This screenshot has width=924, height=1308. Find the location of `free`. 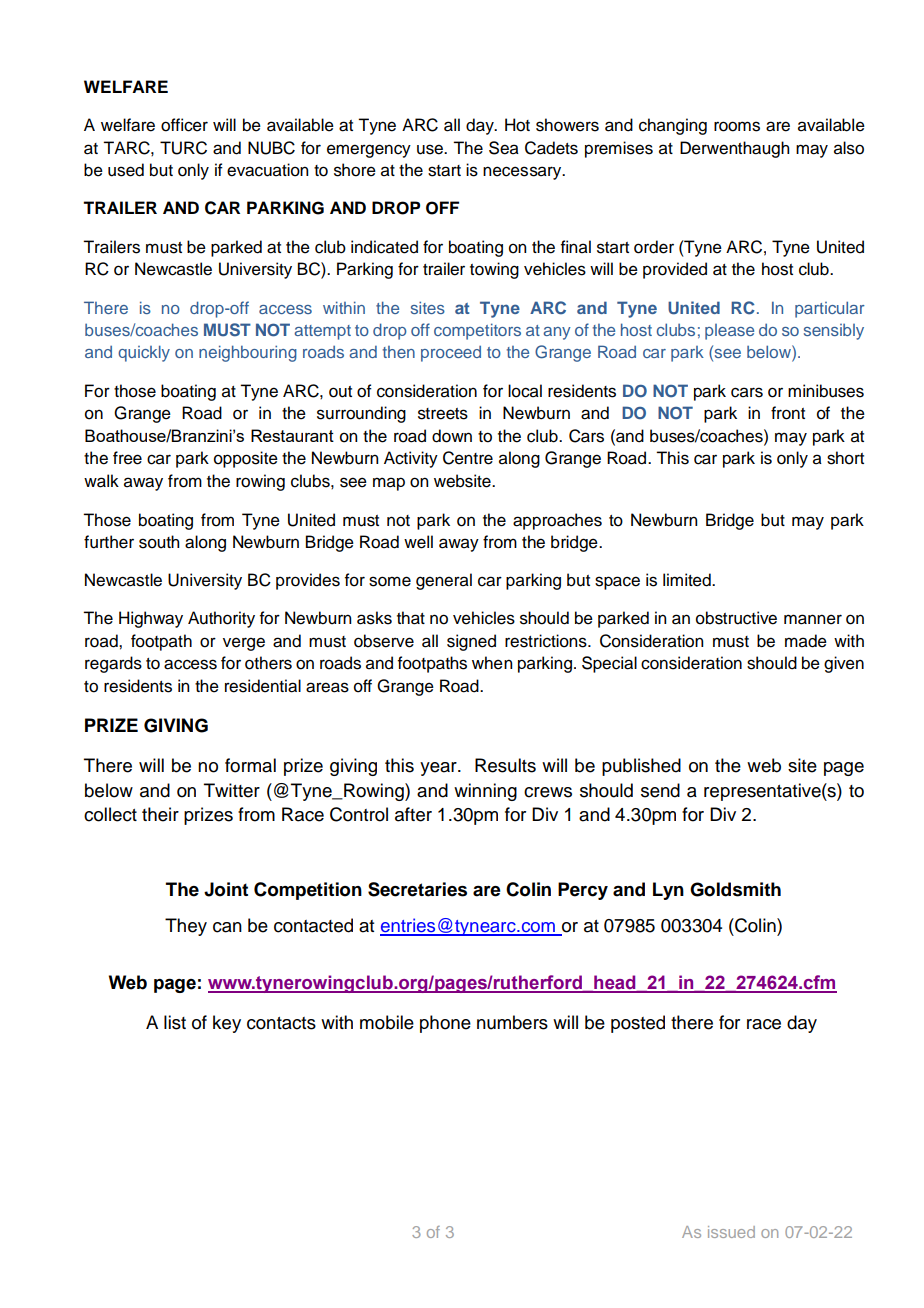

free is located at coordinates (127, 458).
